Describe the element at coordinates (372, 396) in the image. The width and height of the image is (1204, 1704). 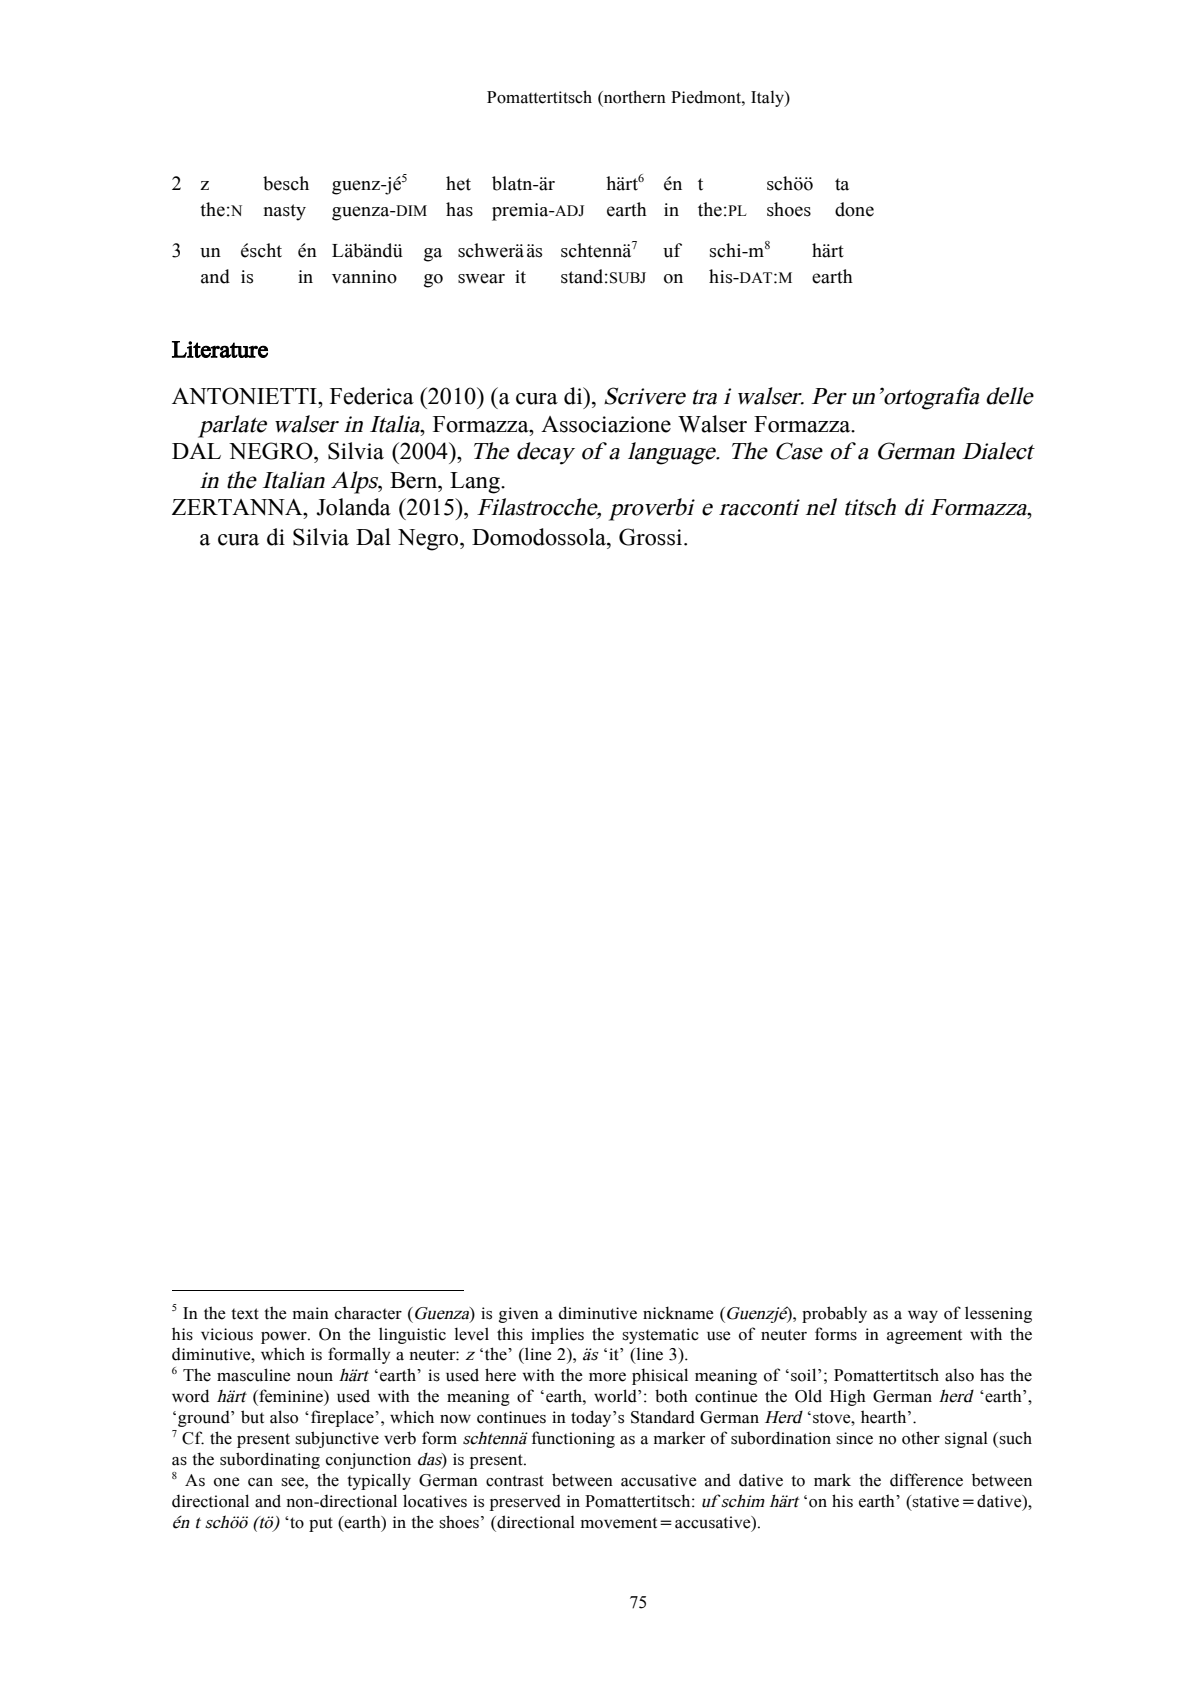
I see `Federica` at that location.
